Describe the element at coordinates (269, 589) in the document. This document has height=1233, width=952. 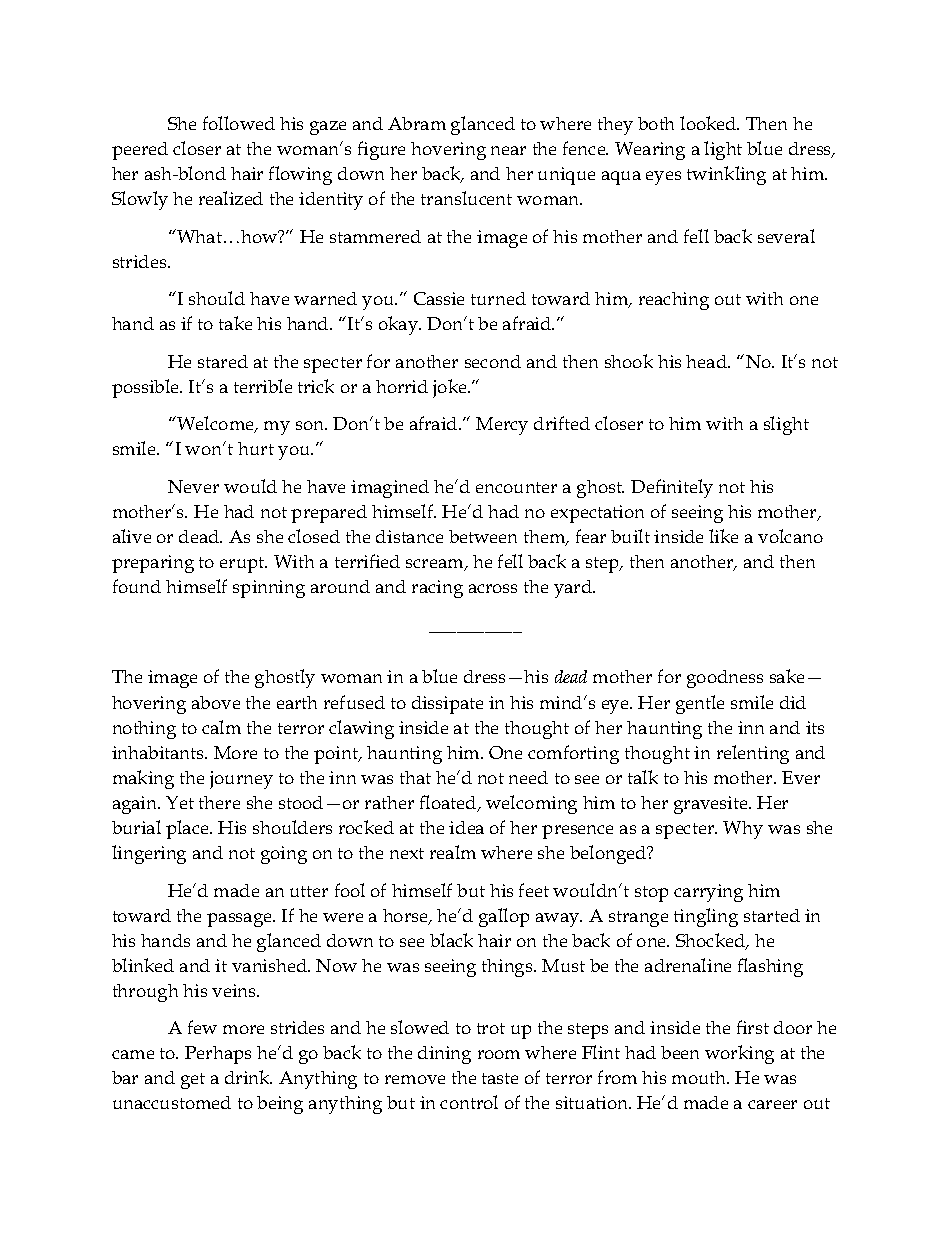
I see `spinning` at that location.
